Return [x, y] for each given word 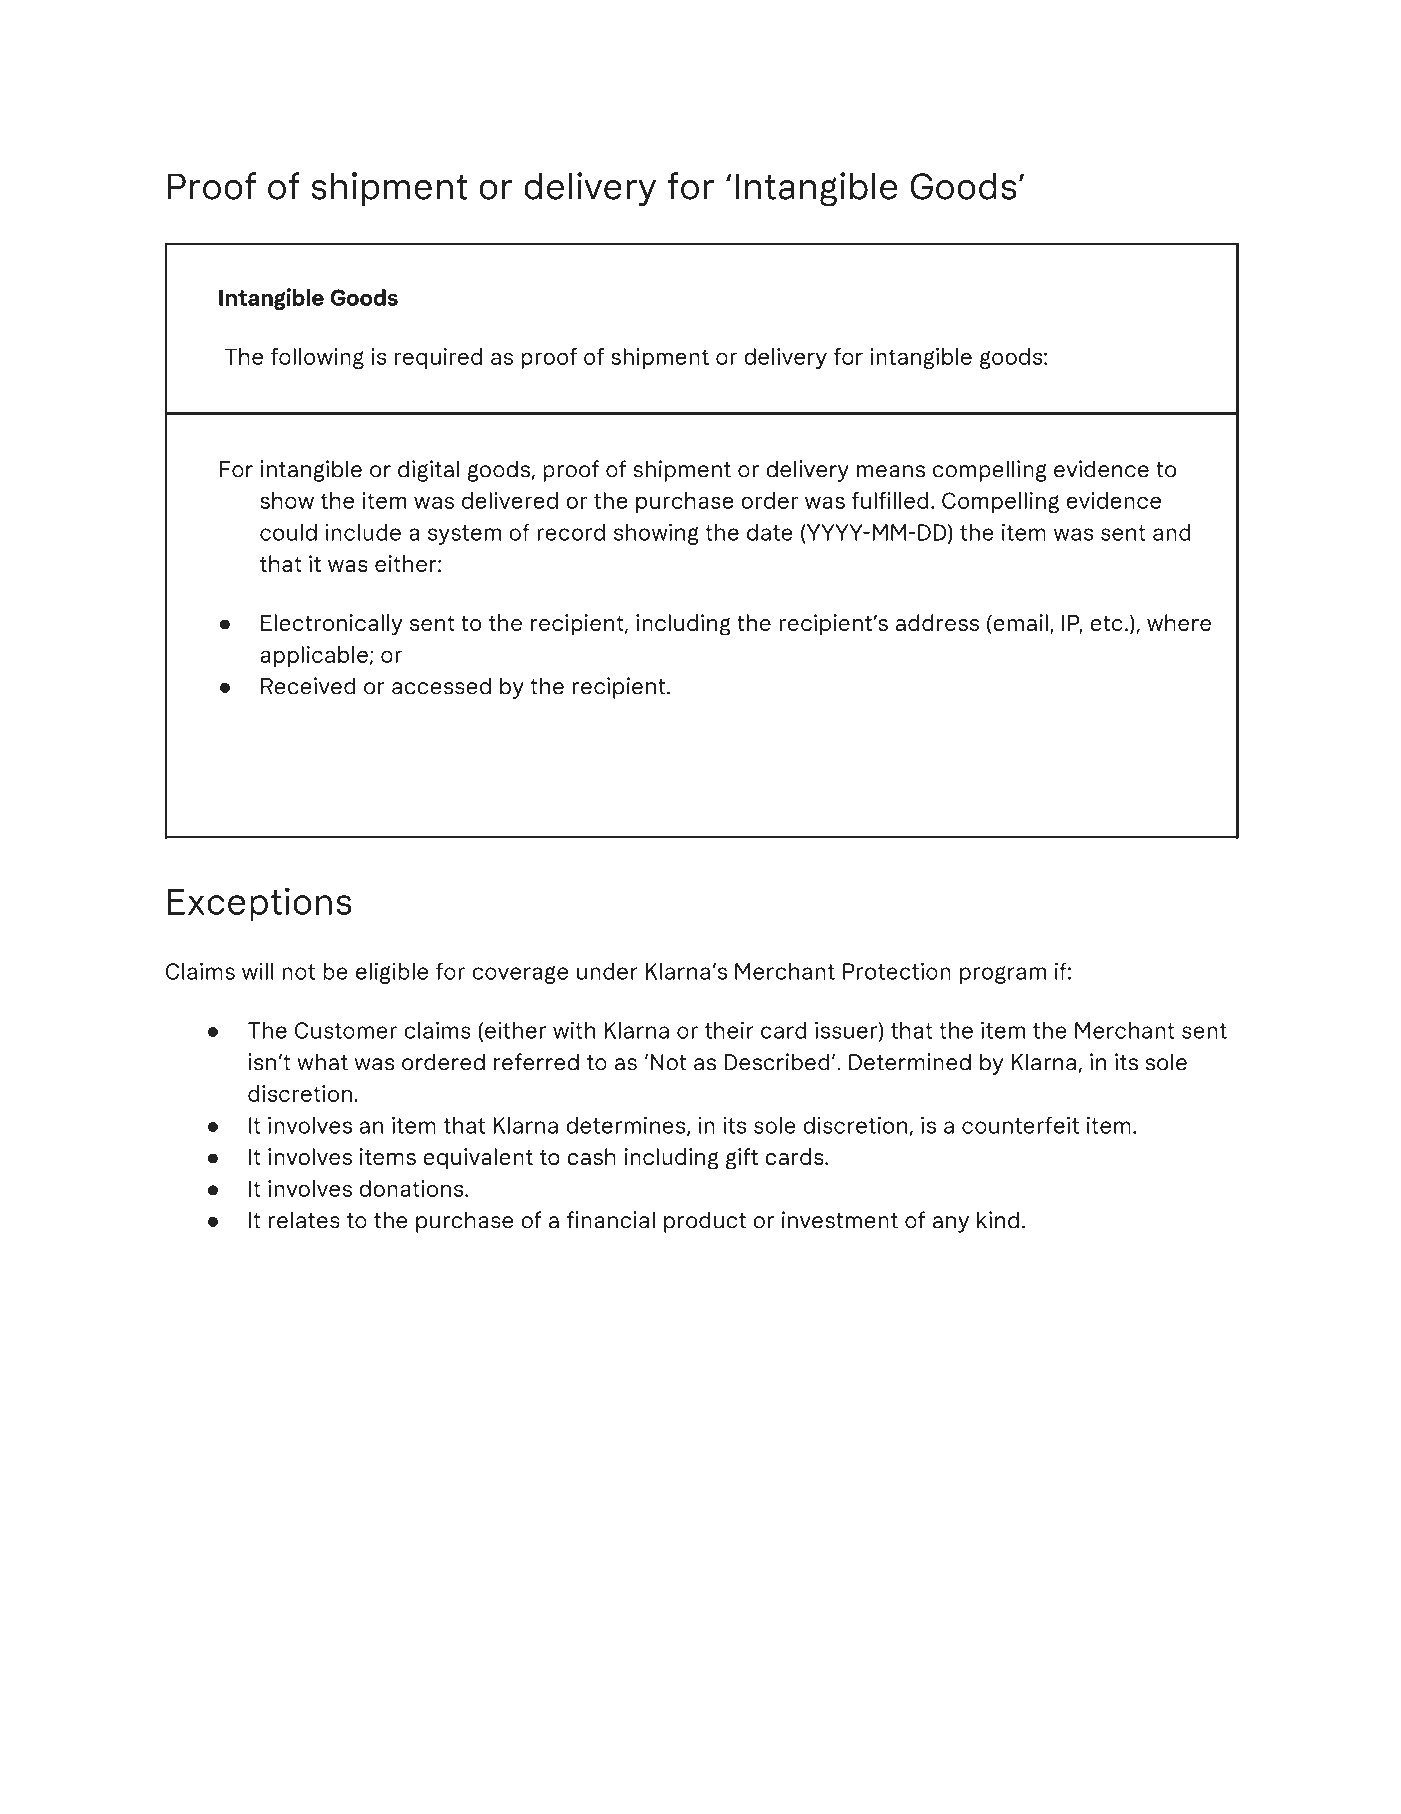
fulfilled [890, 500]
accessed [441, 686]
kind [998, 1220]
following [317, 358]
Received [308, 686]
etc [1106, 623]
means [891, 471]
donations [412, 1188]
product [705, 1222]
